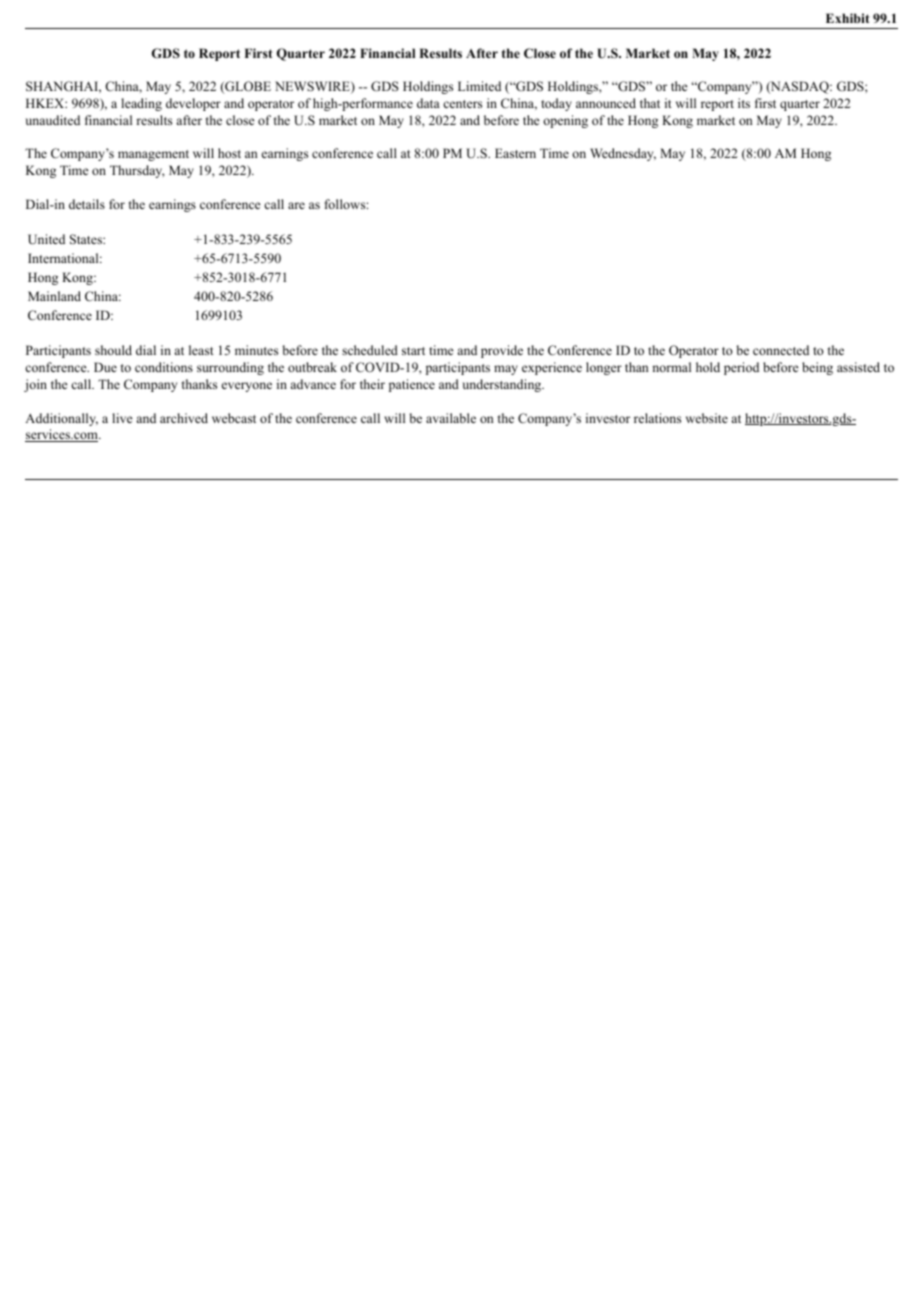 The image size is (924, 1308). I want to click on Exhibit, so click(848, 18).
